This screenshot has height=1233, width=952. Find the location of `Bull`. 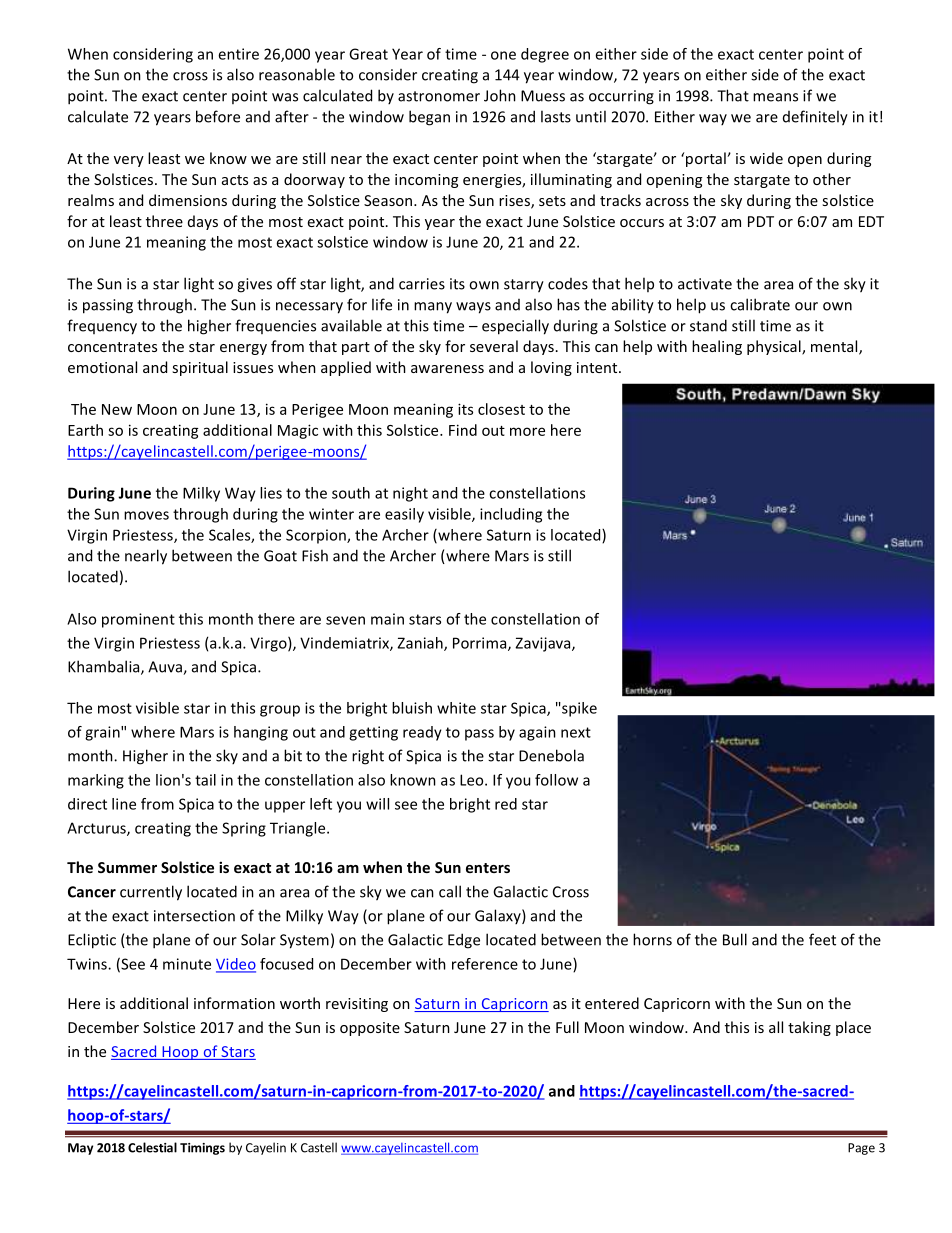

Bull is located at coordinates (735, 939).
